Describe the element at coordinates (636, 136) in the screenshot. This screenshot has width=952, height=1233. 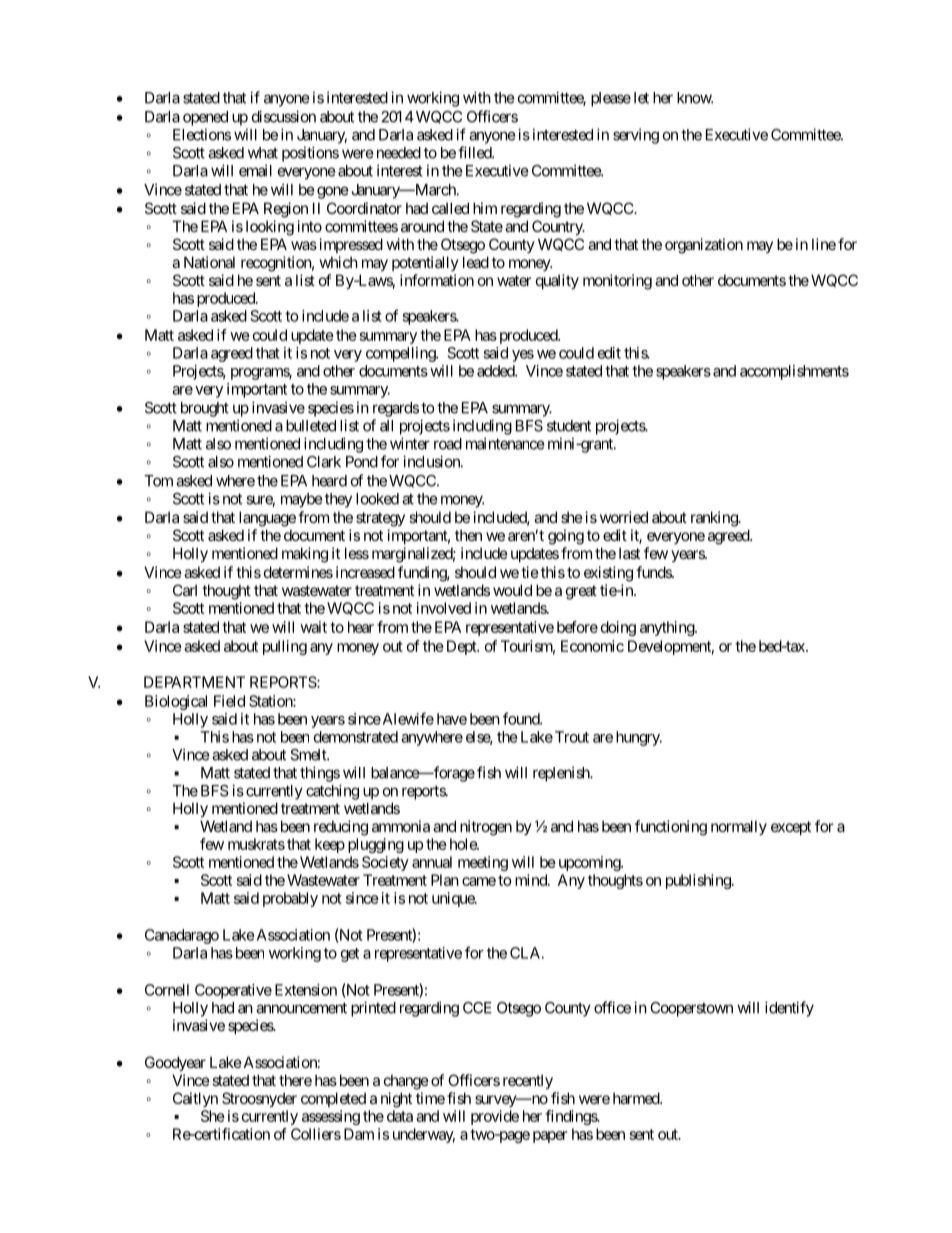
I see `serving` at that location.
